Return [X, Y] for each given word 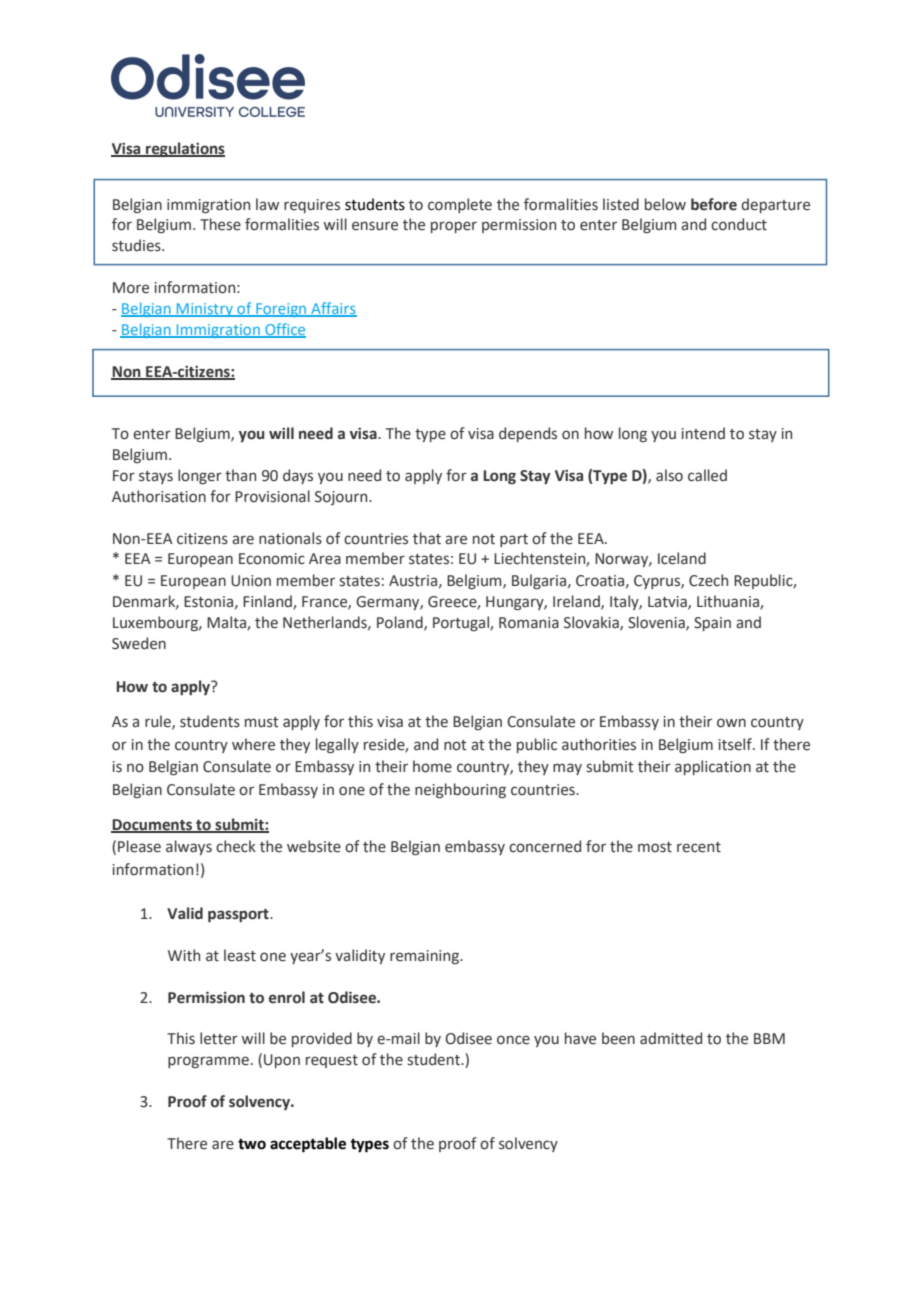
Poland [401, 623]
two [252, 1144]
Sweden [139, 643]
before [714, 204]
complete [460, 205]
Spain [712, 624]
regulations [184, 149]
